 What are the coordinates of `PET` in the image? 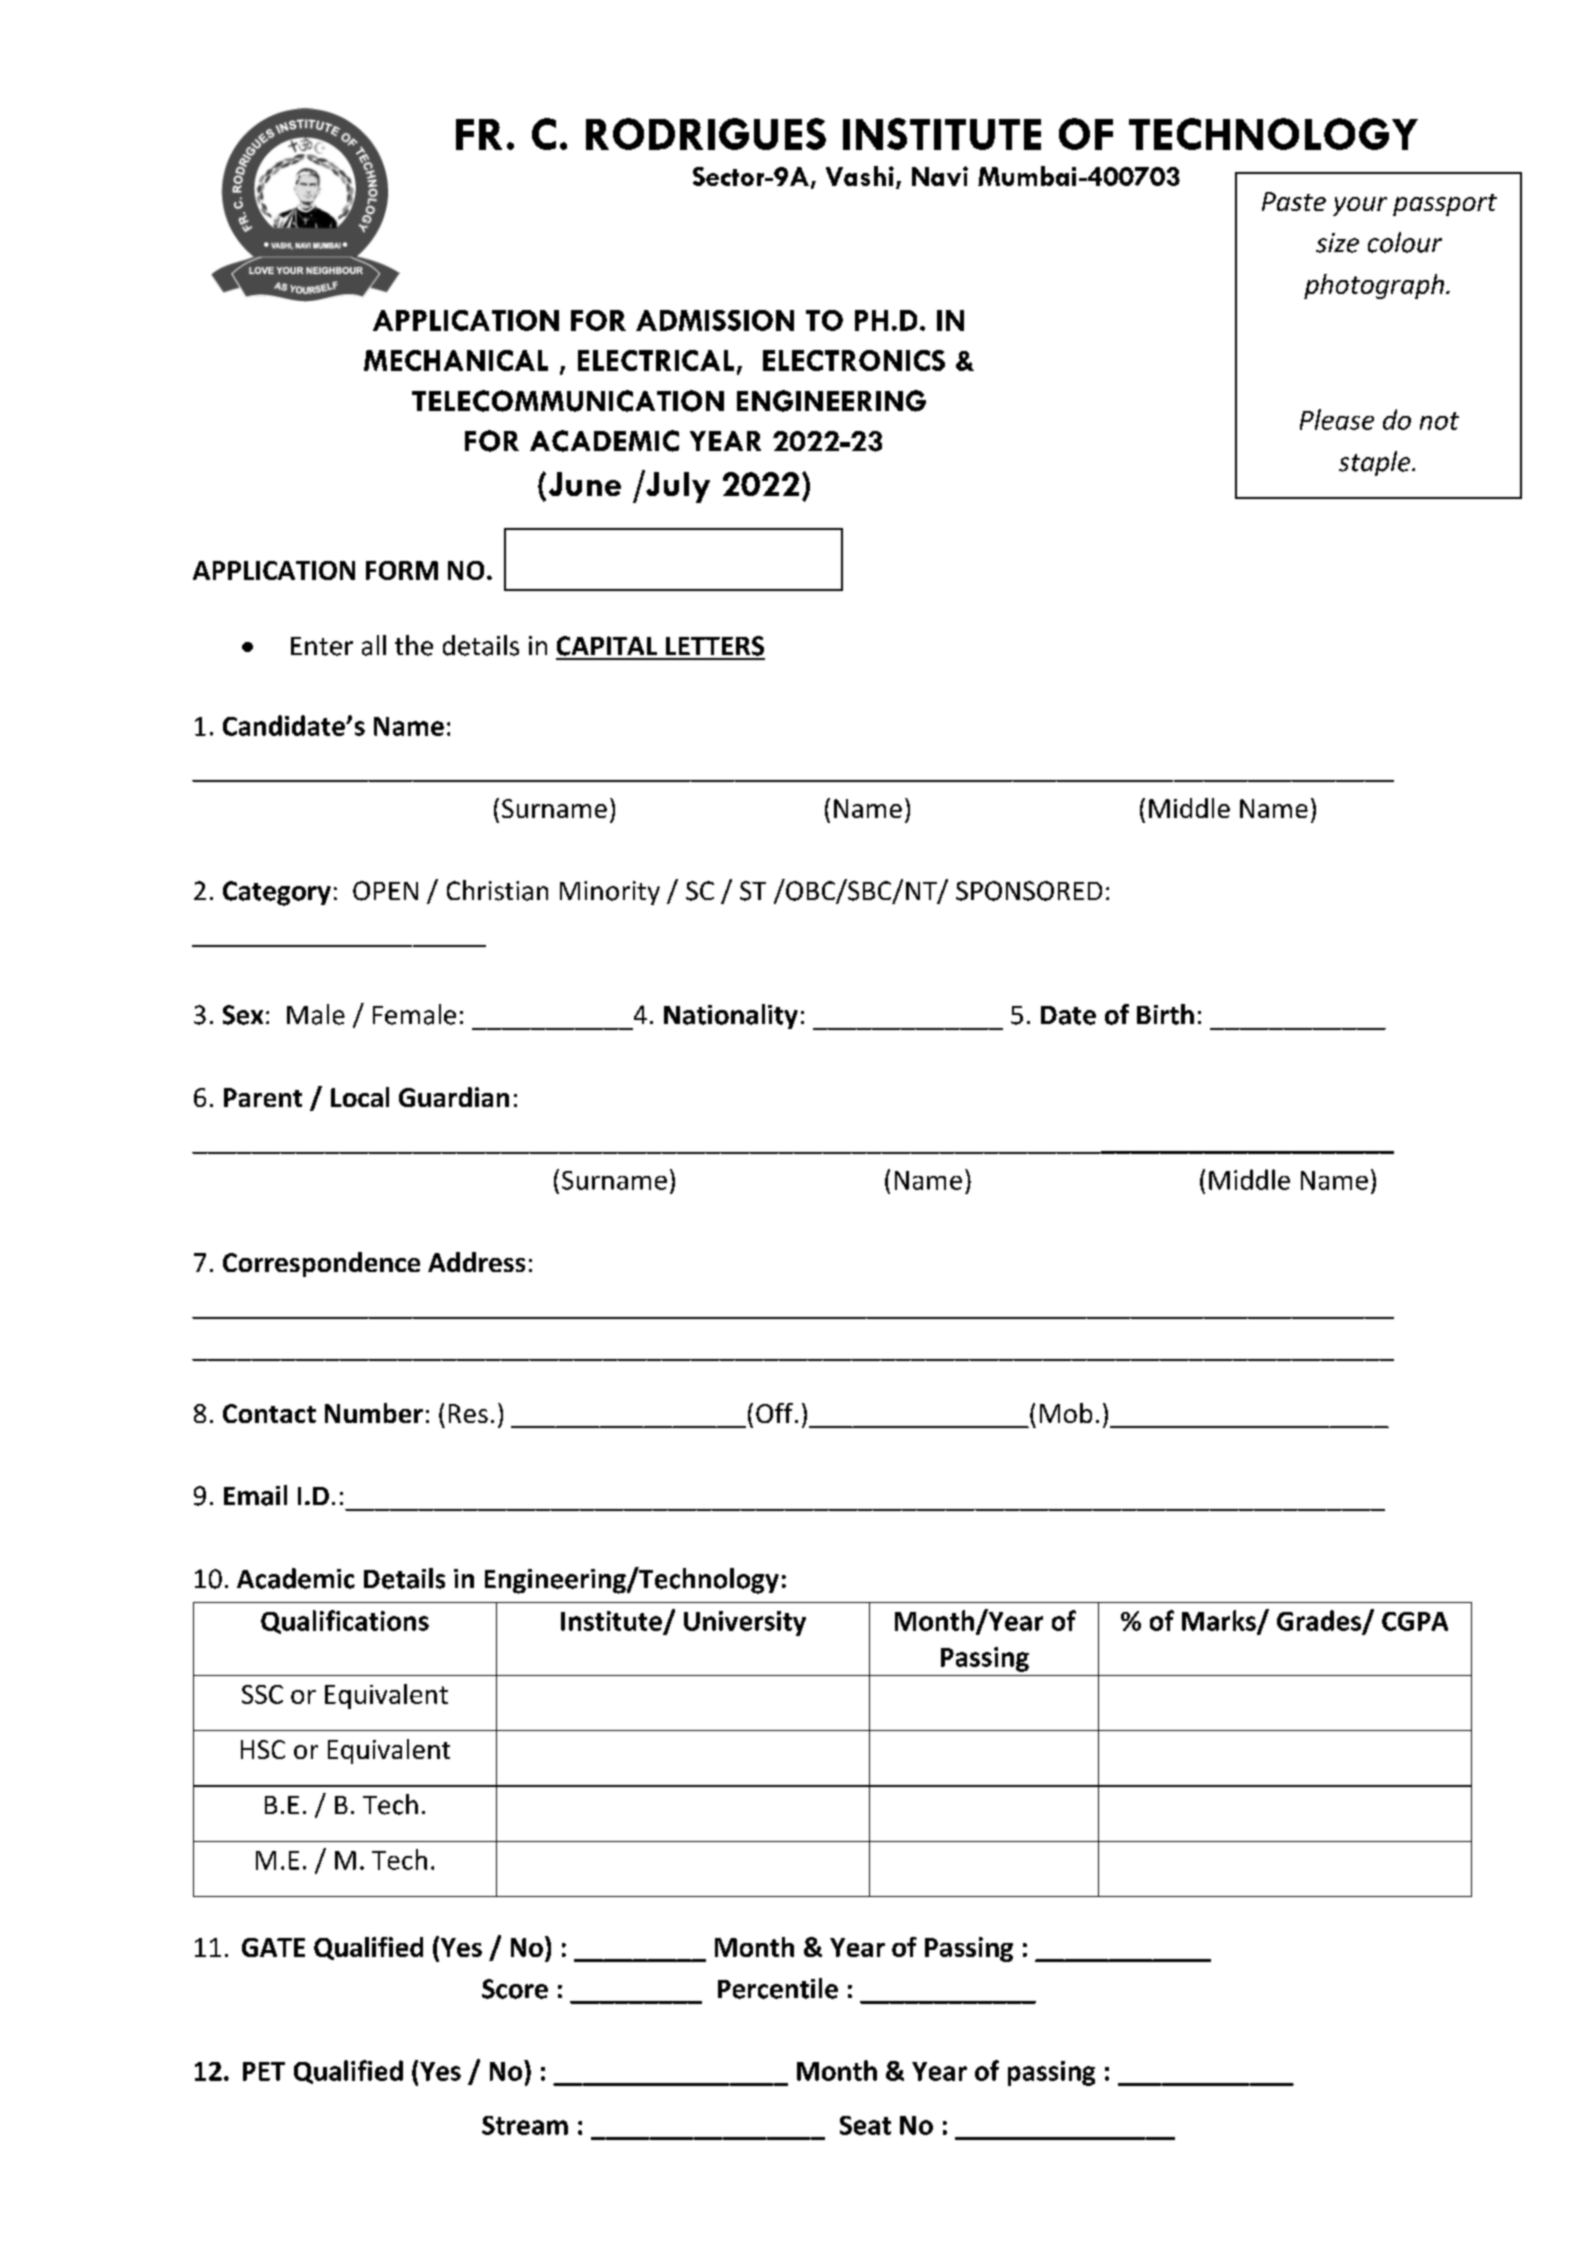 It's located at (264, 2071).
